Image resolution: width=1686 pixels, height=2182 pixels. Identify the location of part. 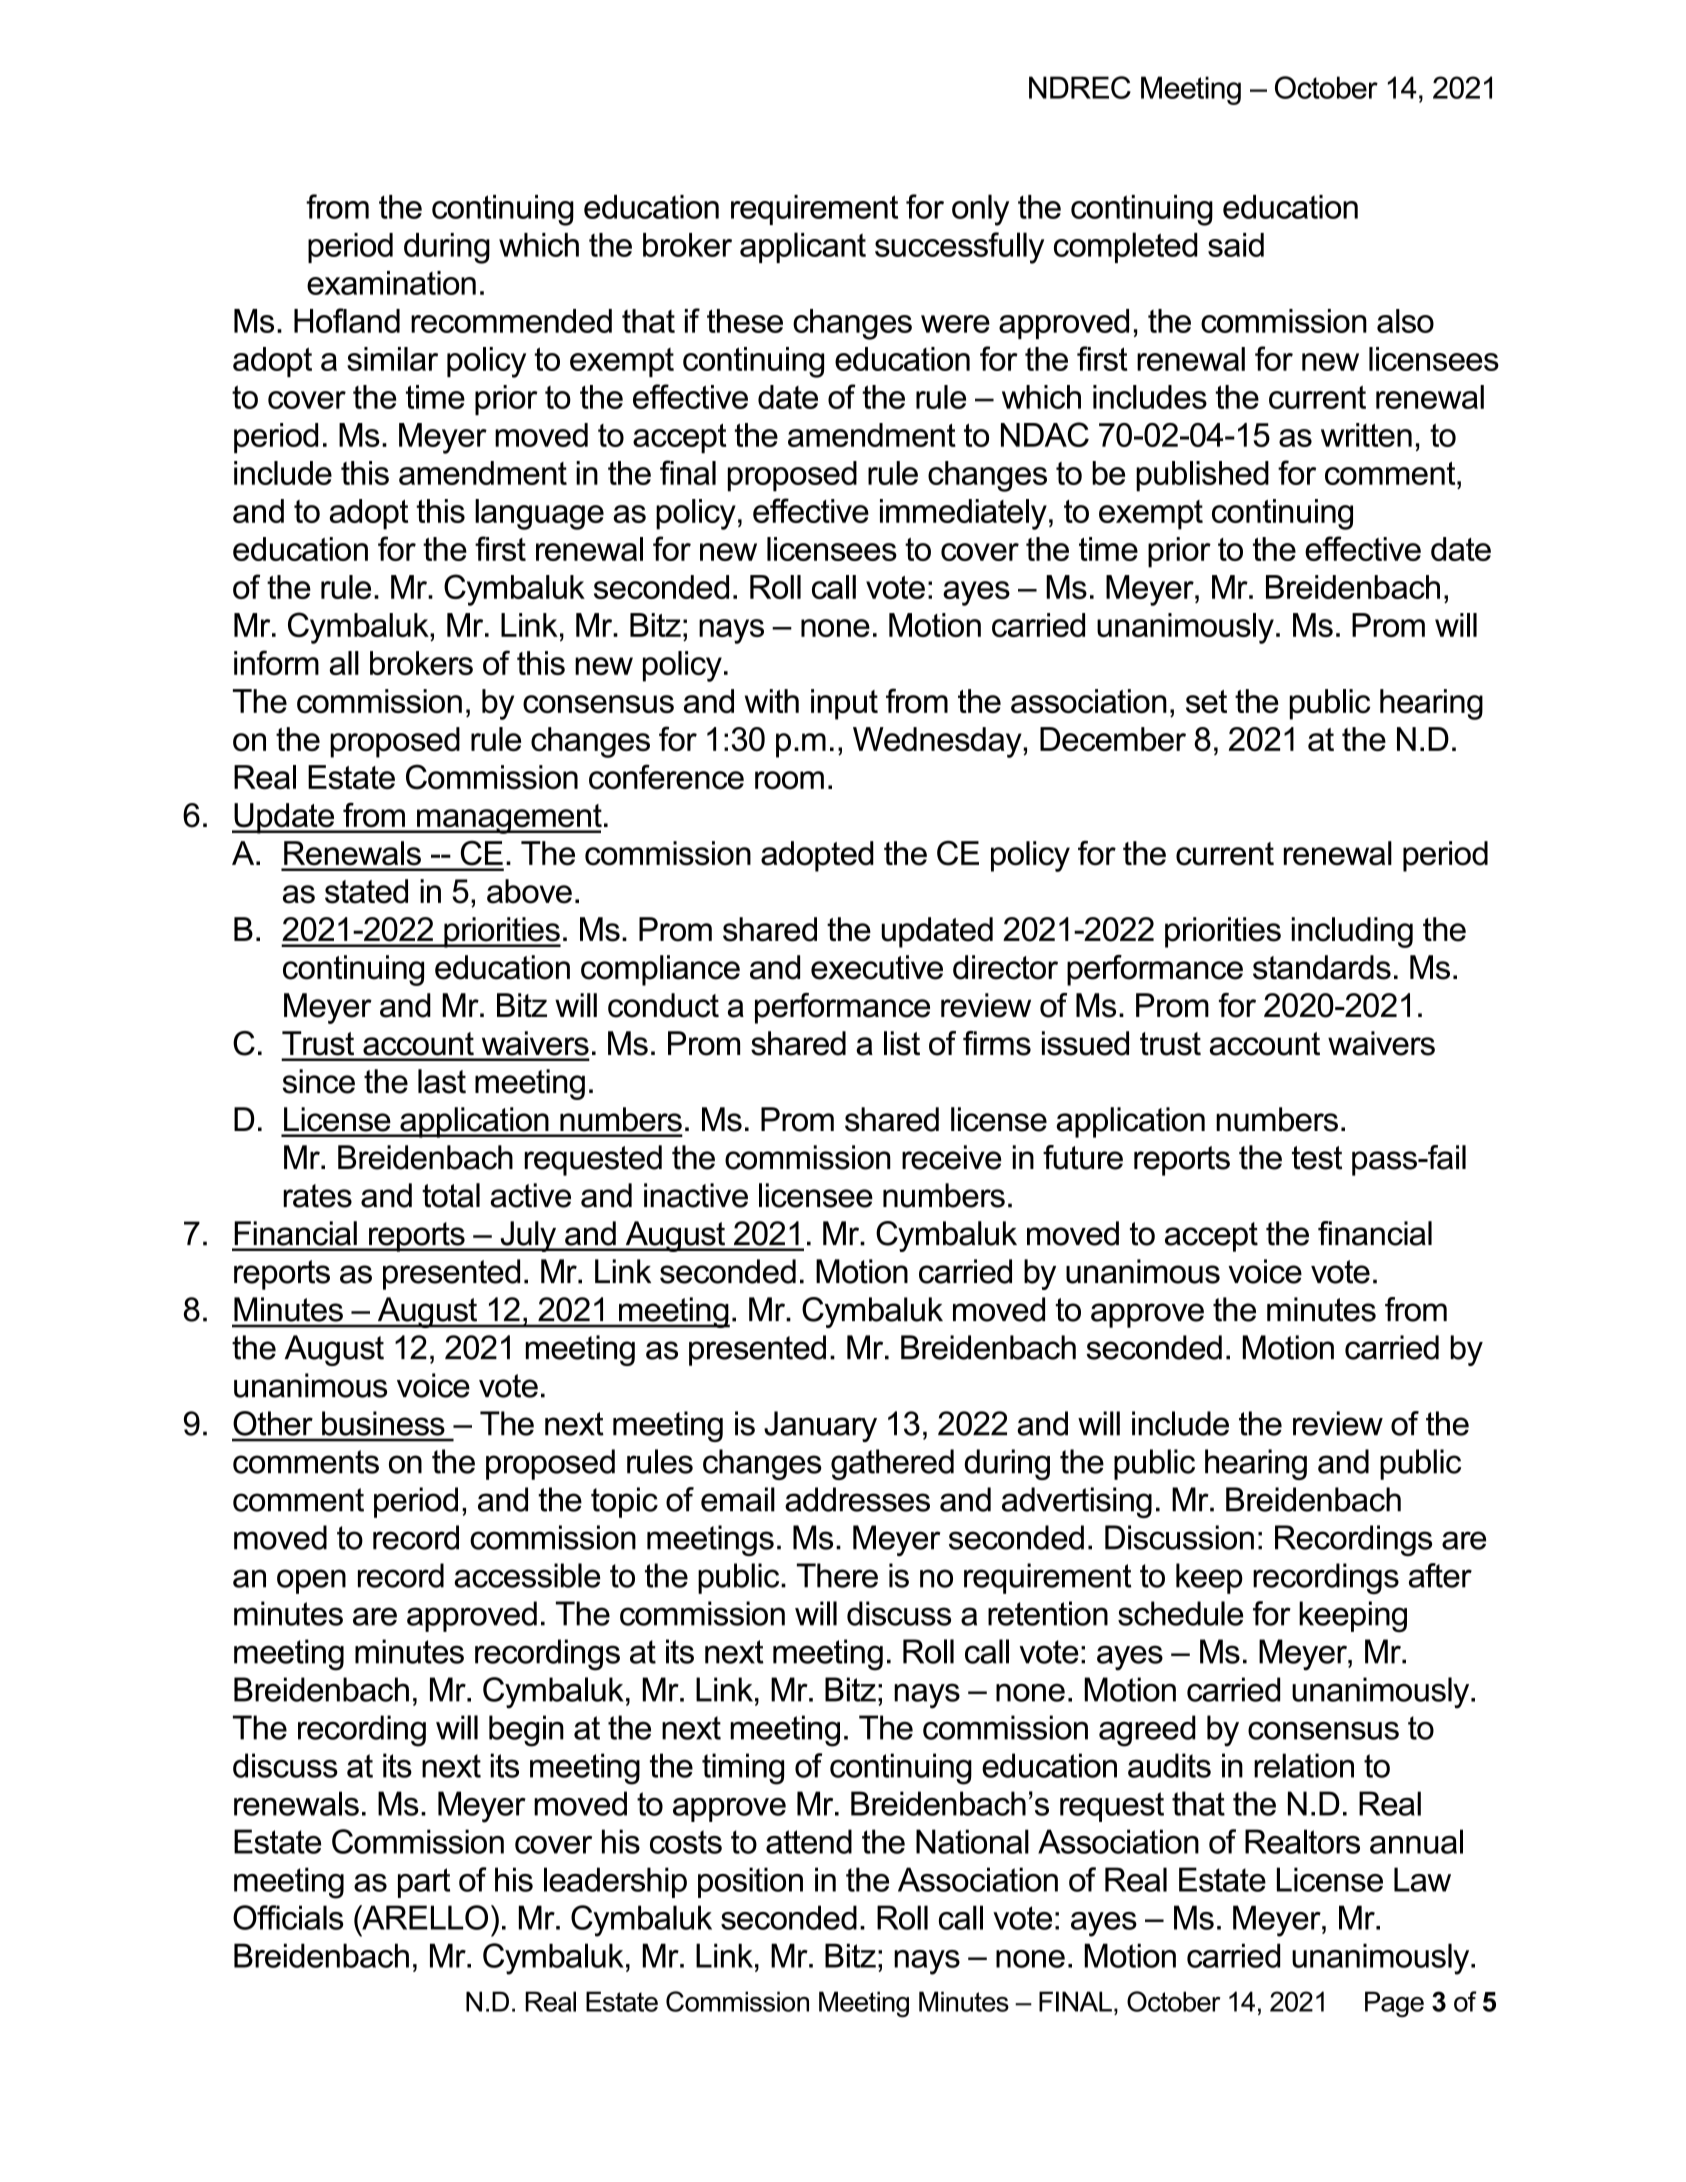
(424, 1883).
